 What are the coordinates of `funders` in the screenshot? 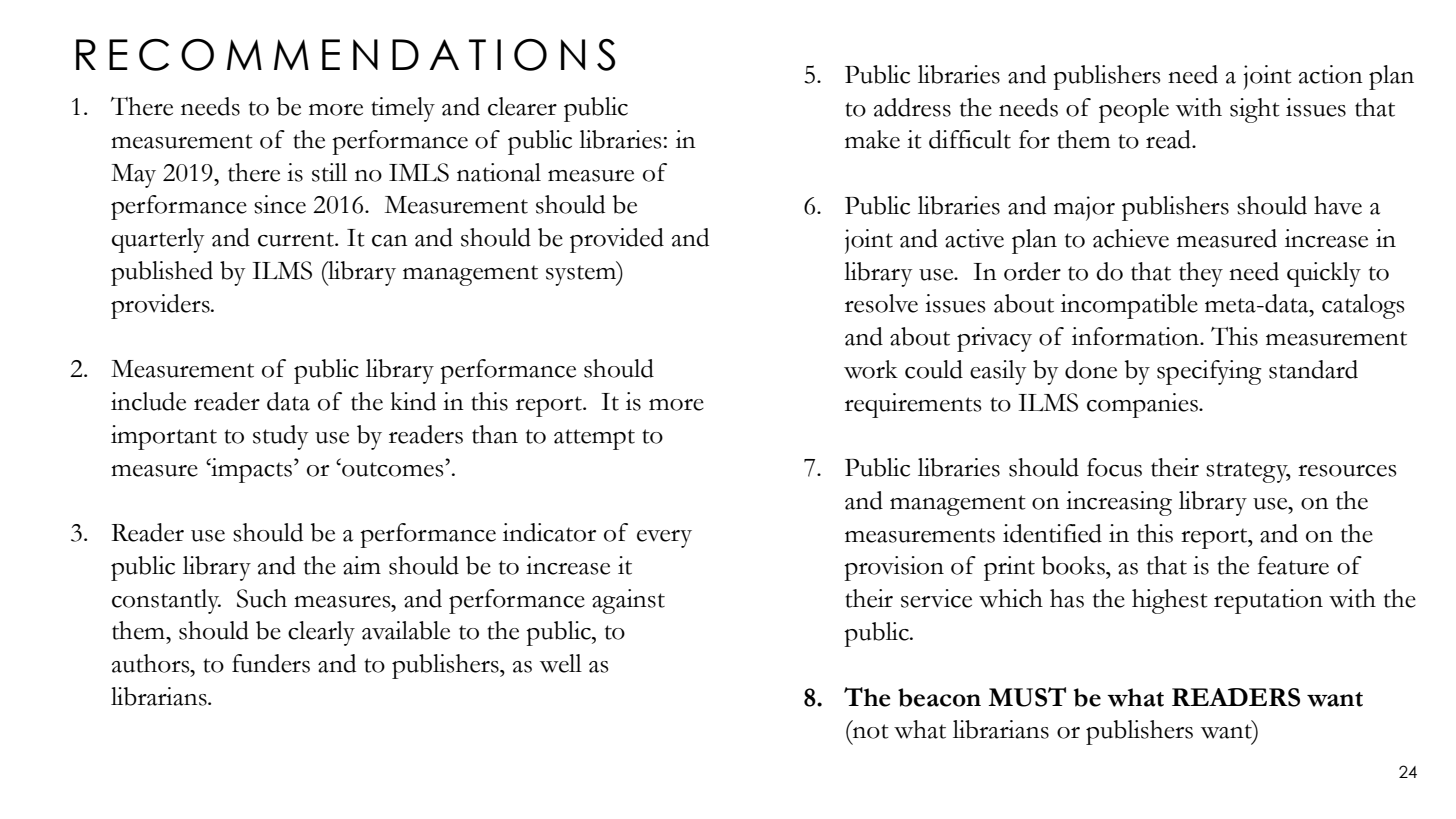 It's located at (271, 663).
